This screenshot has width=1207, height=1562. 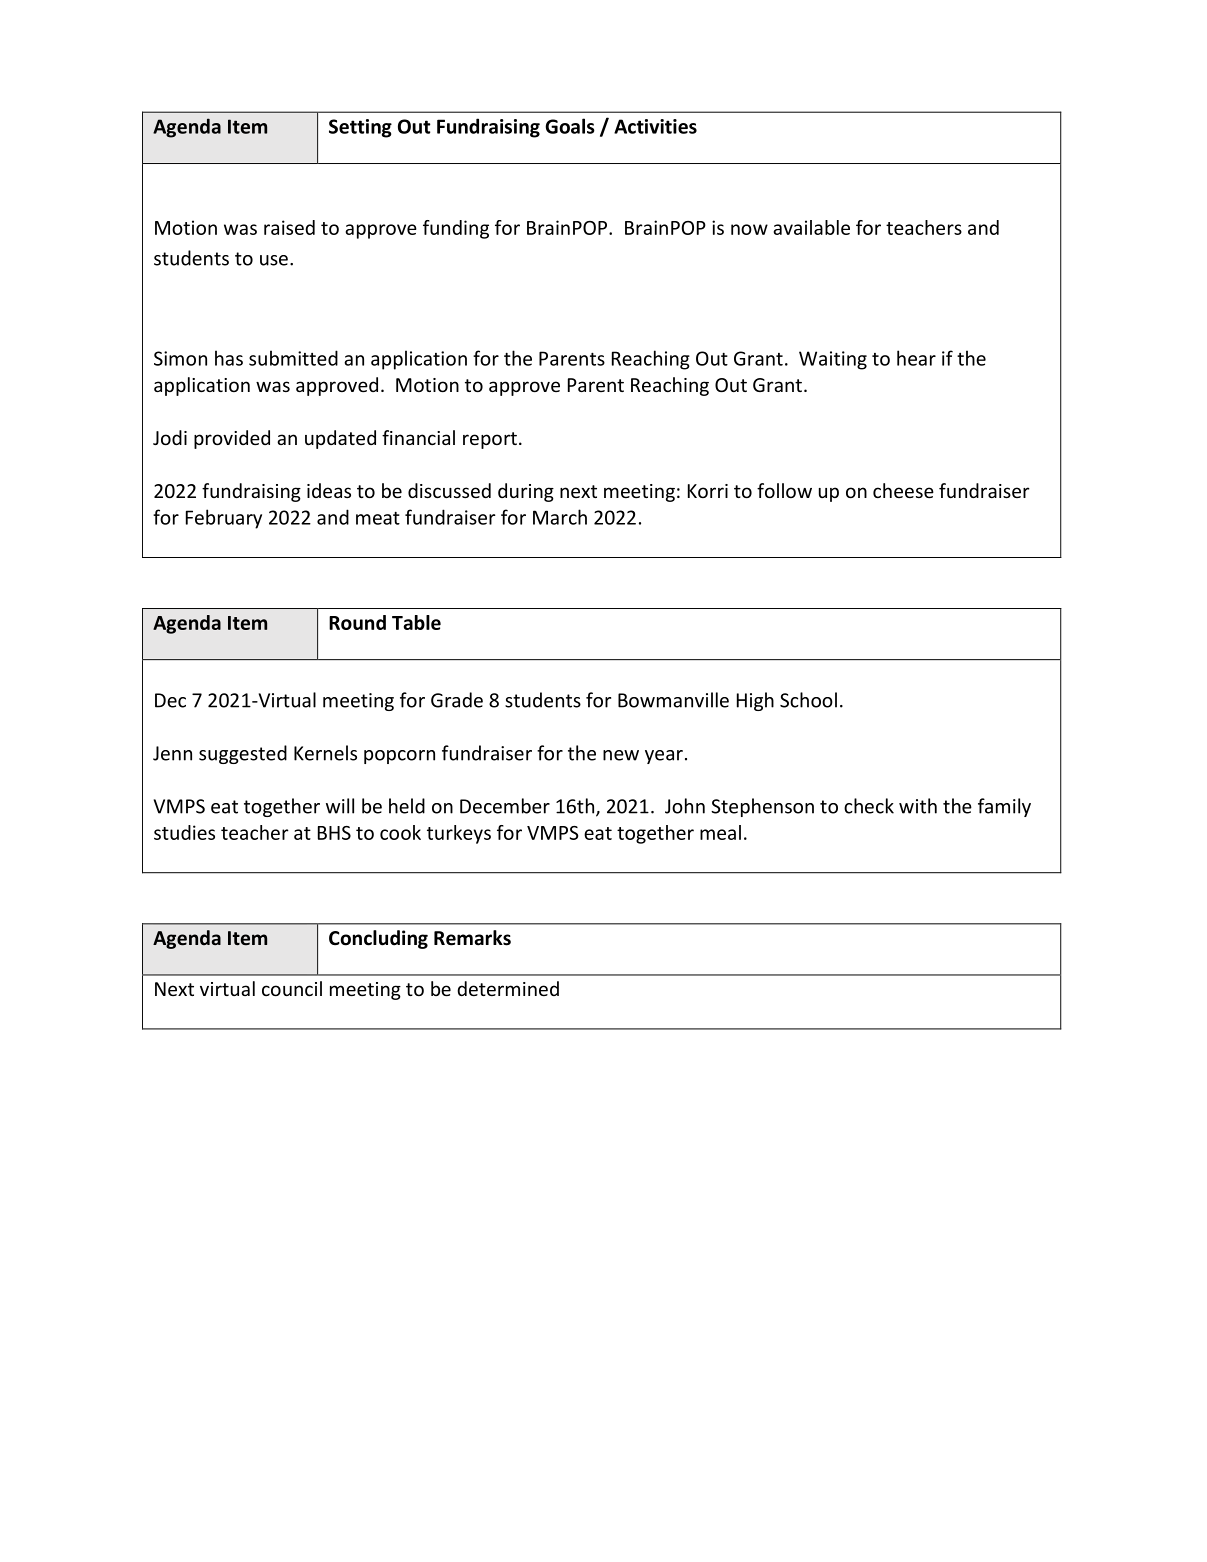 I want to click on Goals, so click(x=570, y=126).
